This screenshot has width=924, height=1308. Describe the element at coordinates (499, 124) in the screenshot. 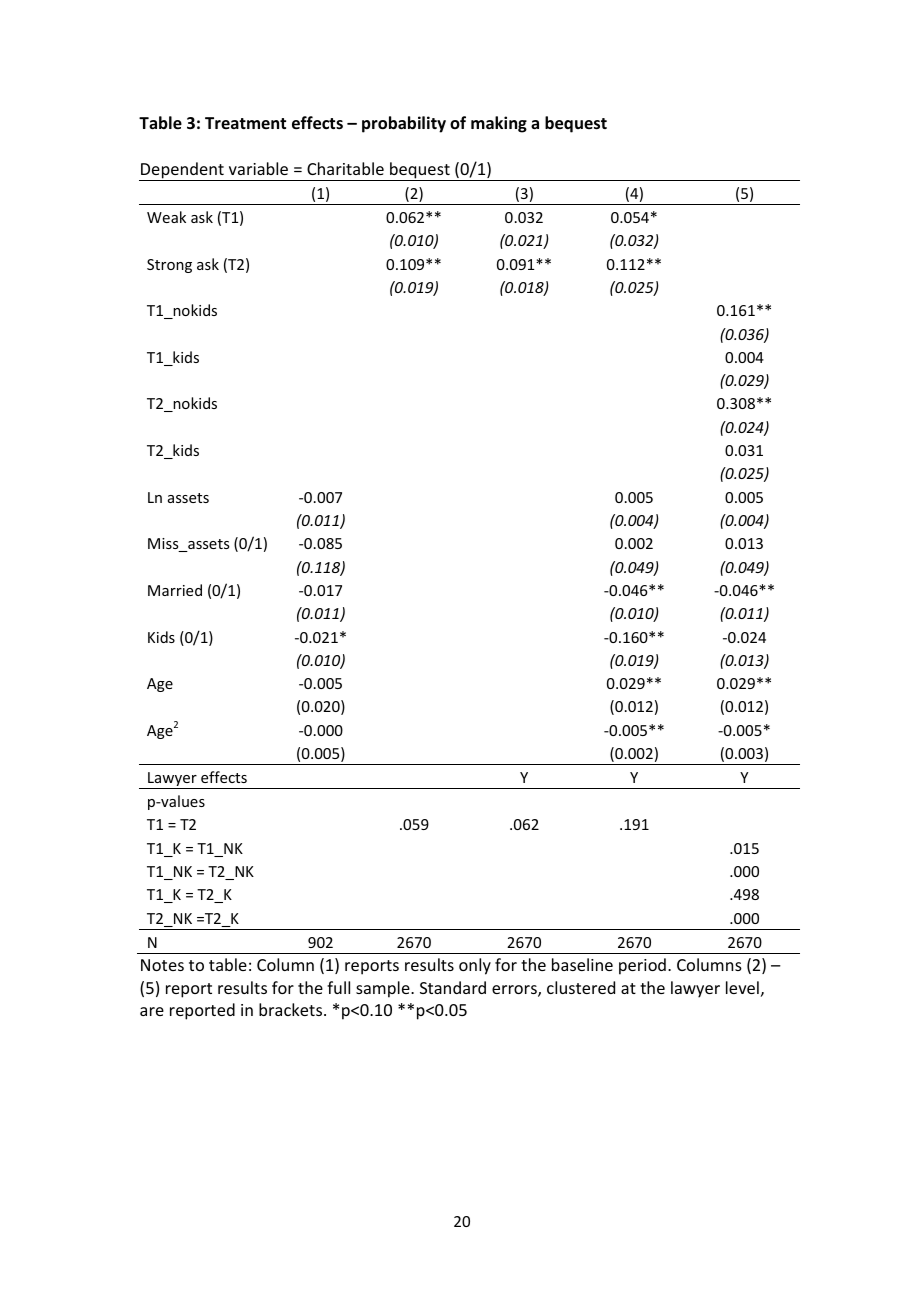

I see `making` at that location.
